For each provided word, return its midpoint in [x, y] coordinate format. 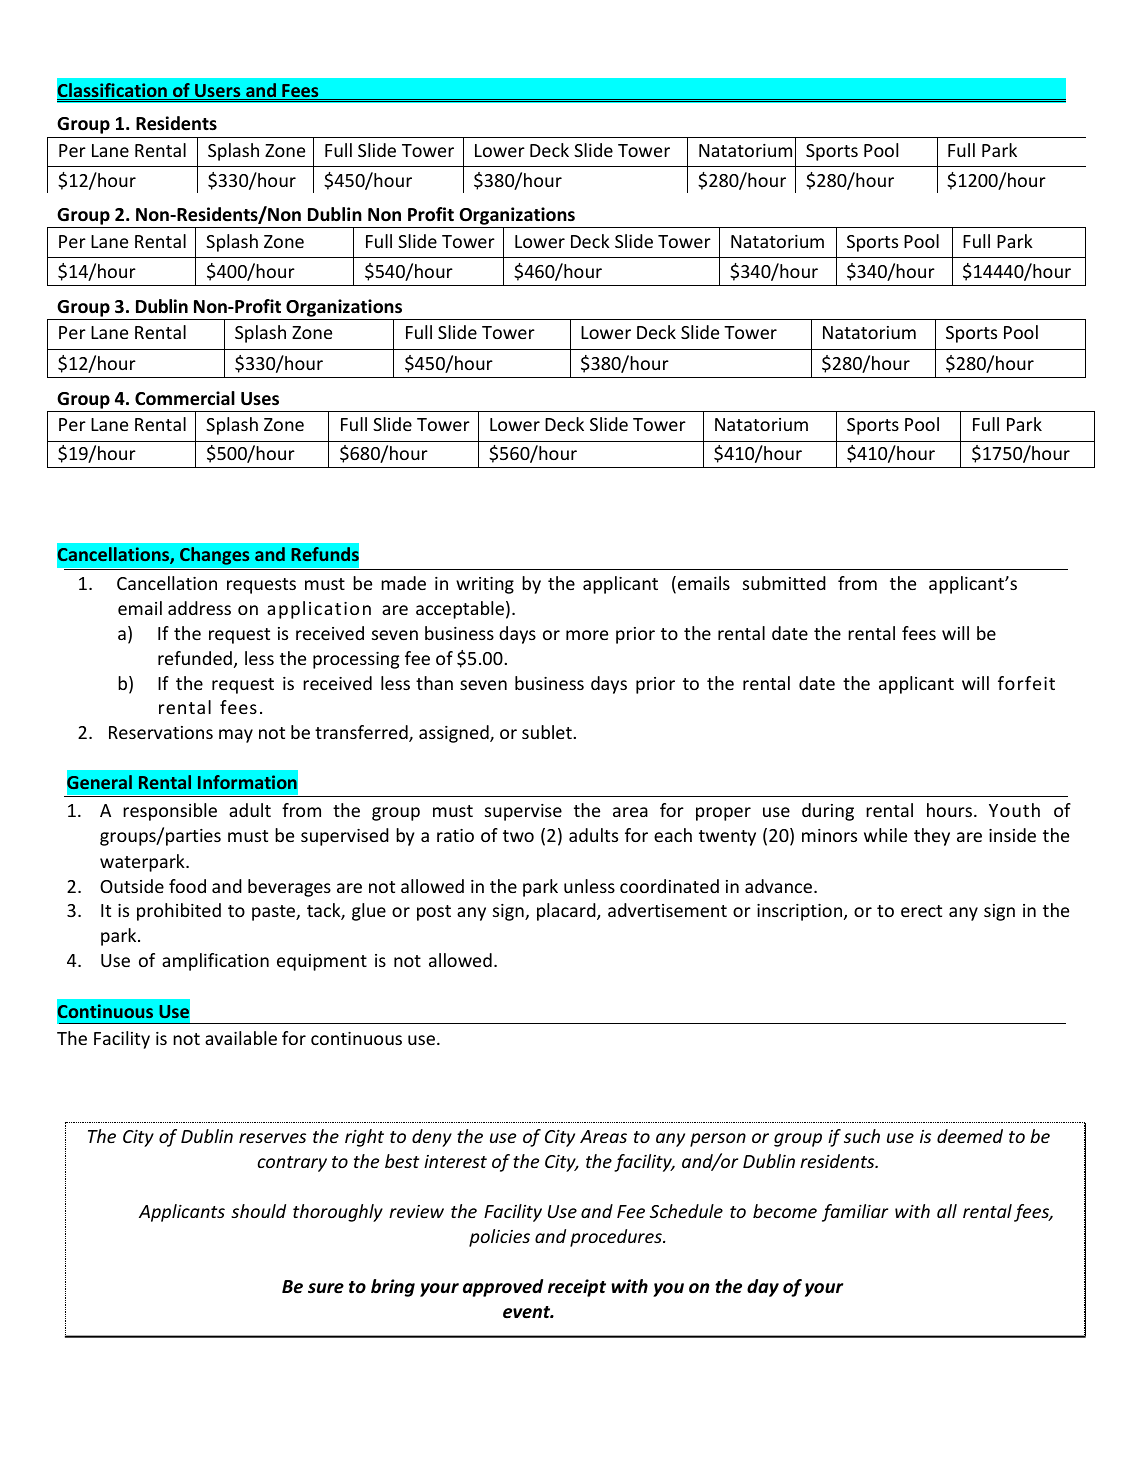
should [258, 1211]
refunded [195, 658]
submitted [784, 583]
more [587, 635]
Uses [260, 399]
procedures [617, 1238]
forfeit [1026, 683]
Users [218, 92]
